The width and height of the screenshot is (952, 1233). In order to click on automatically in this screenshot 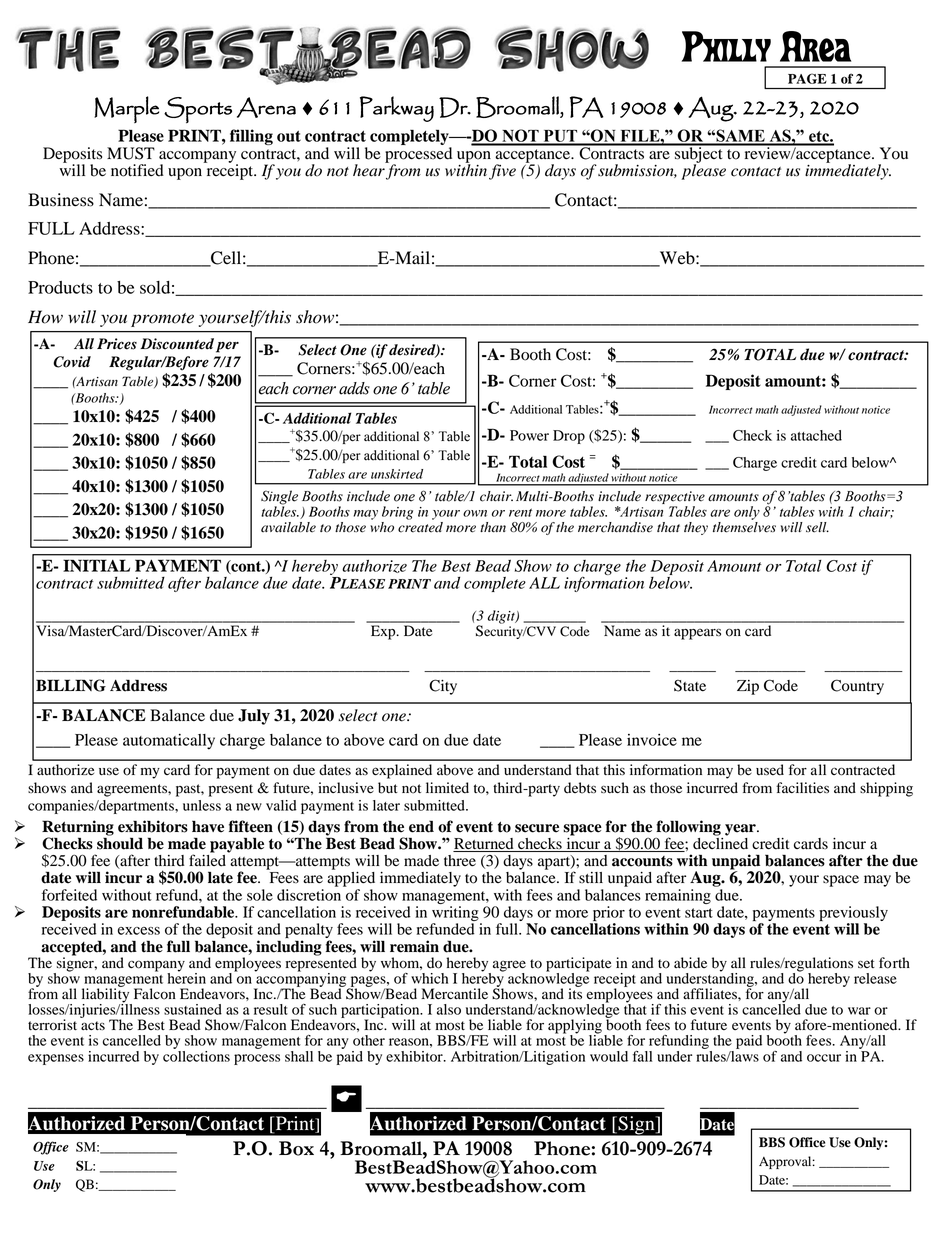, I will do `click(169, 742)`.
